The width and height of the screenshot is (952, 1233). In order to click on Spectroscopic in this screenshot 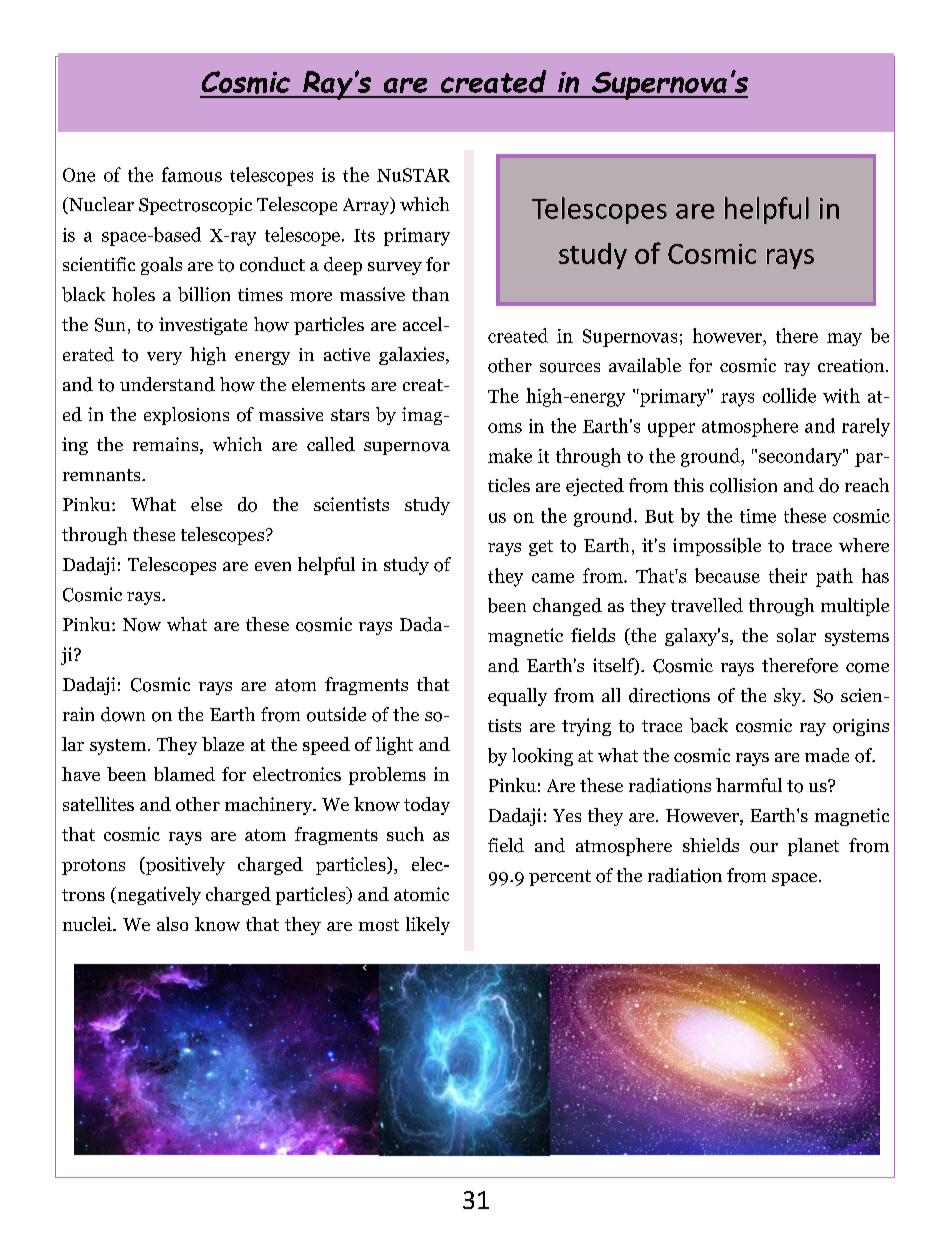, I will do `click(195, 206)`.
